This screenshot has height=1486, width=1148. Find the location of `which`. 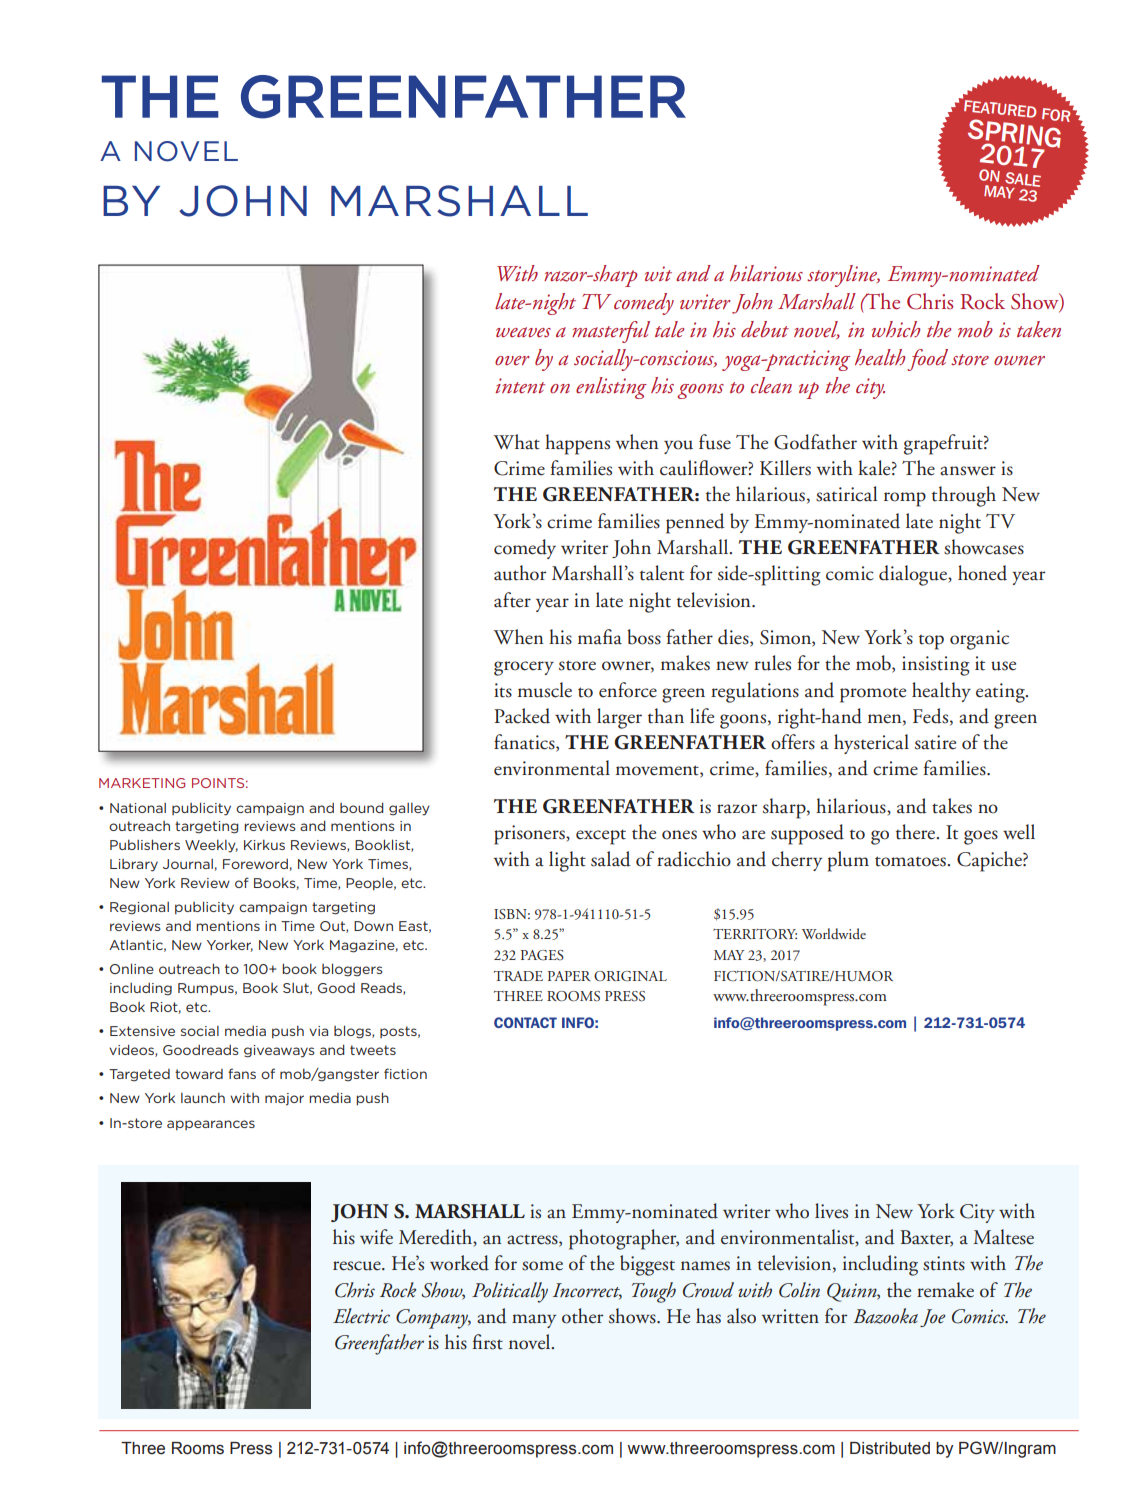

which is located at coordinates (896, 329).
